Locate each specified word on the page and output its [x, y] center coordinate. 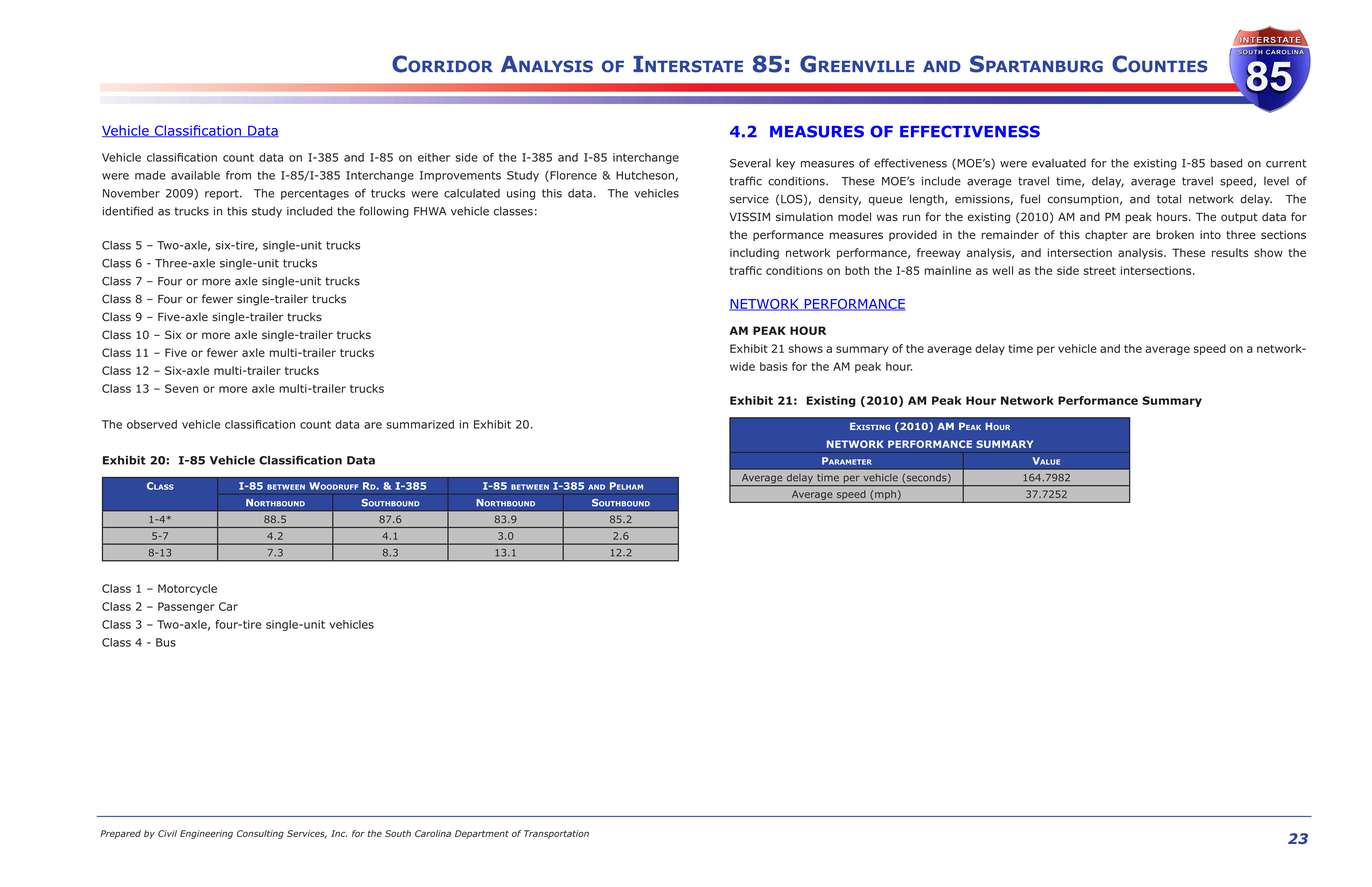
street [1100, 271]
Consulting [260, 834]
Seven [181, 388]
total [1169, 199]
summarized [420, 424]
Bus [166, 642]
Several [750, 163]
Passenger [186, 607]
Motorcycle [187, 589]
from [238, 175]
